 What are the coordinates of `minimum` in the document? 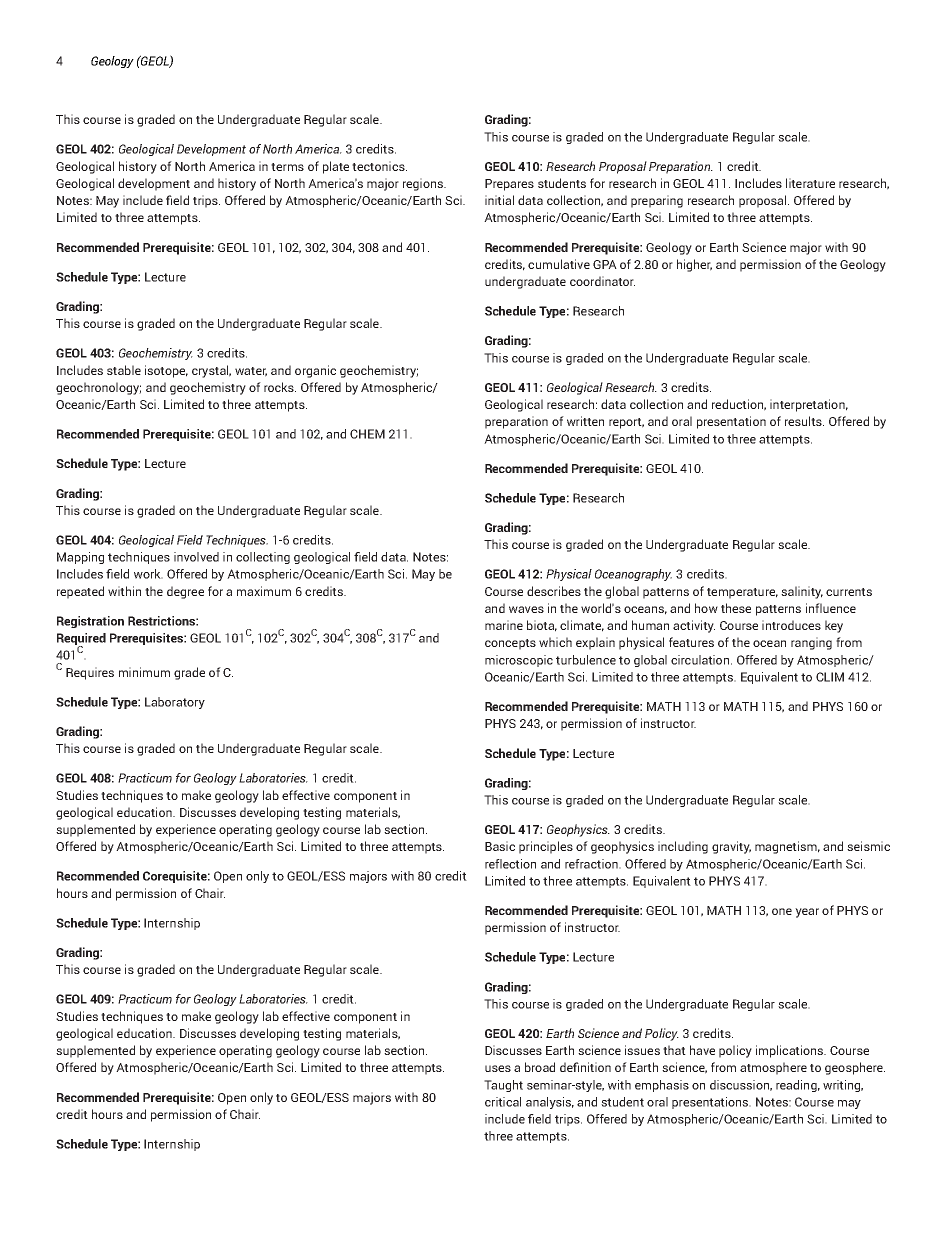 It's located at (144, 672).
